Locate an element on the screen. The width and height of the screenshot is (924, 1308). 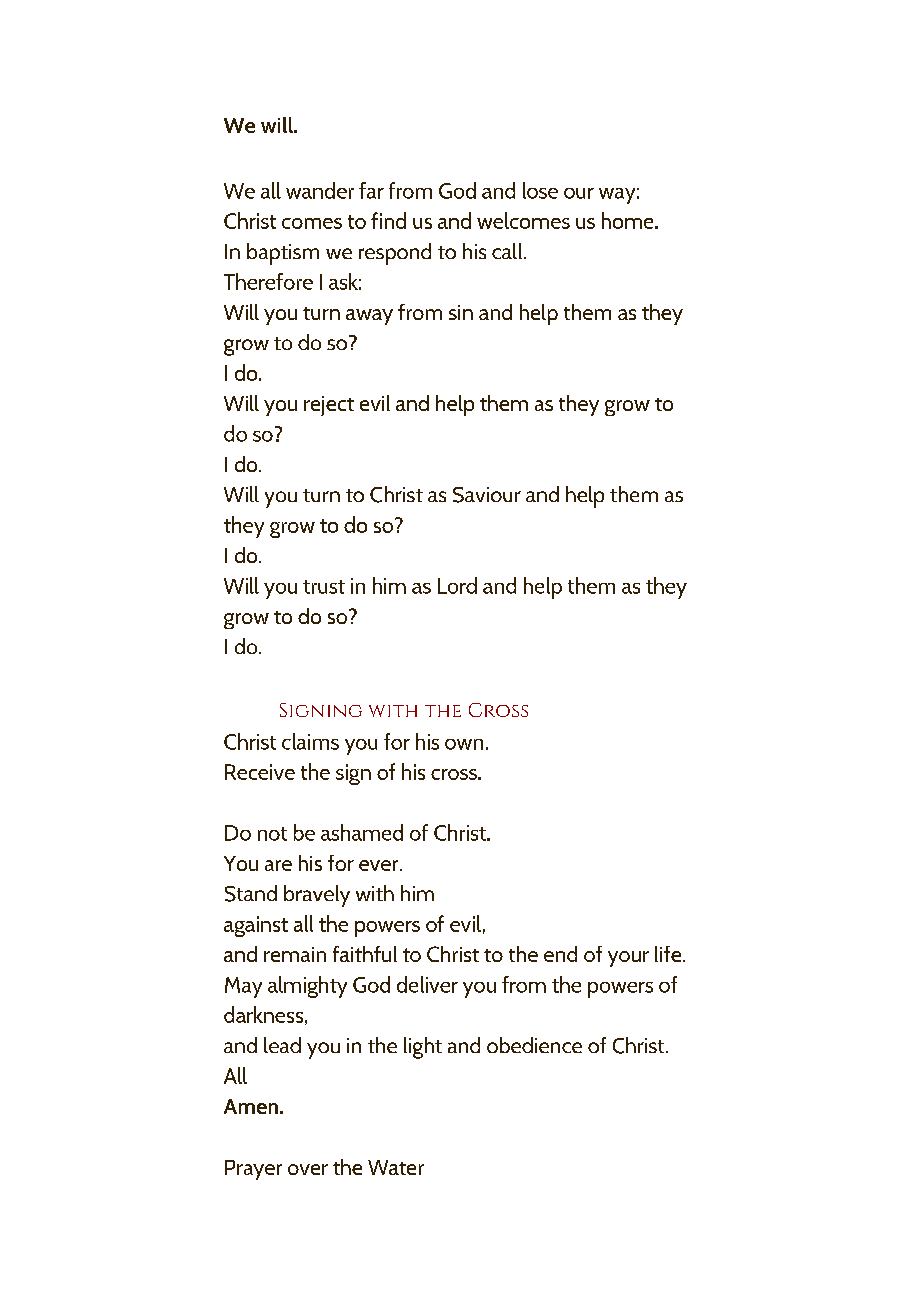
call is located at coordinates (508, 251).
